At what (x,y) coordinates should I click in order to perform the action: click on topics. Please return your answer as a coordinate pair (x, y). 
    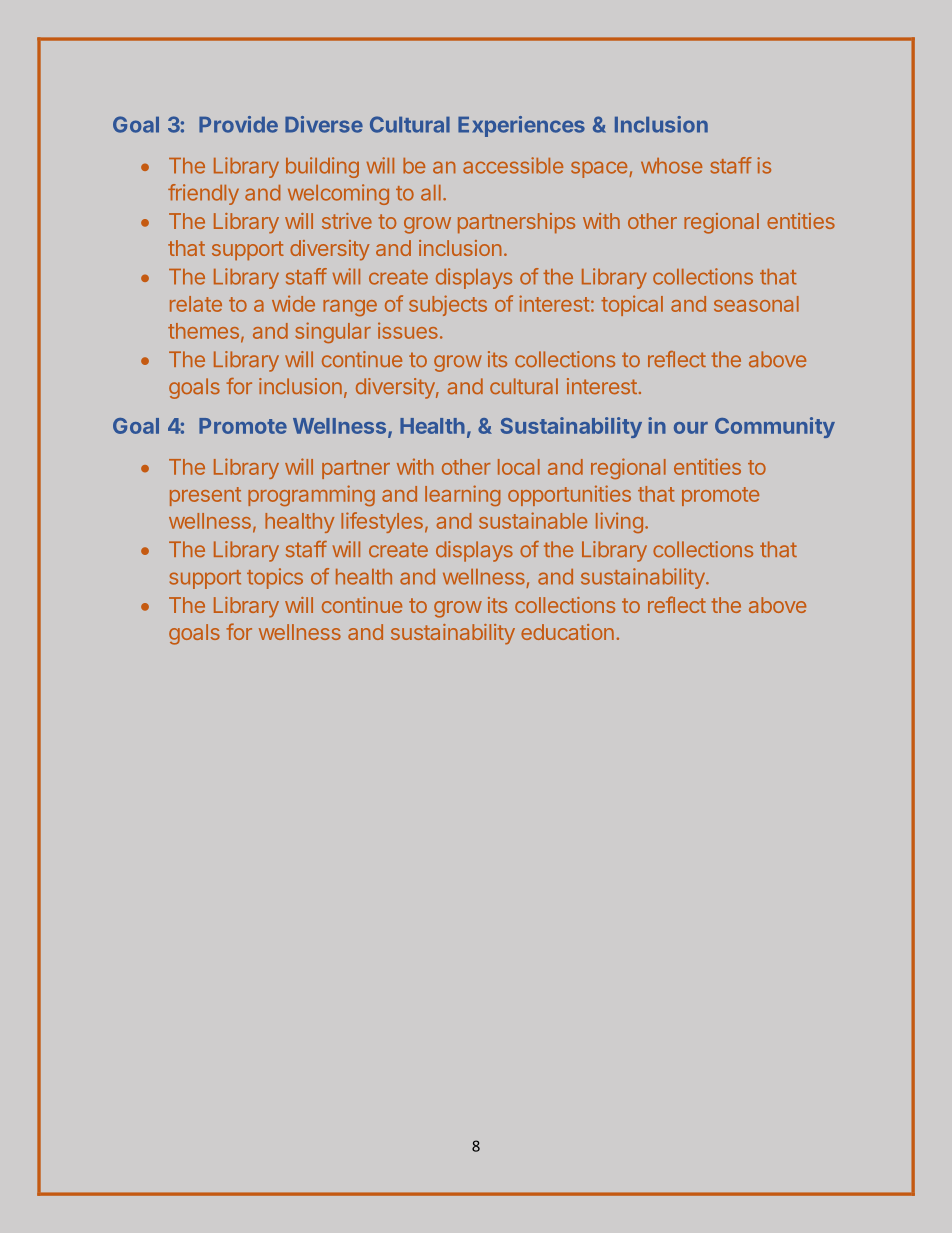
    Looking at the image, I should click on (275, 578).
